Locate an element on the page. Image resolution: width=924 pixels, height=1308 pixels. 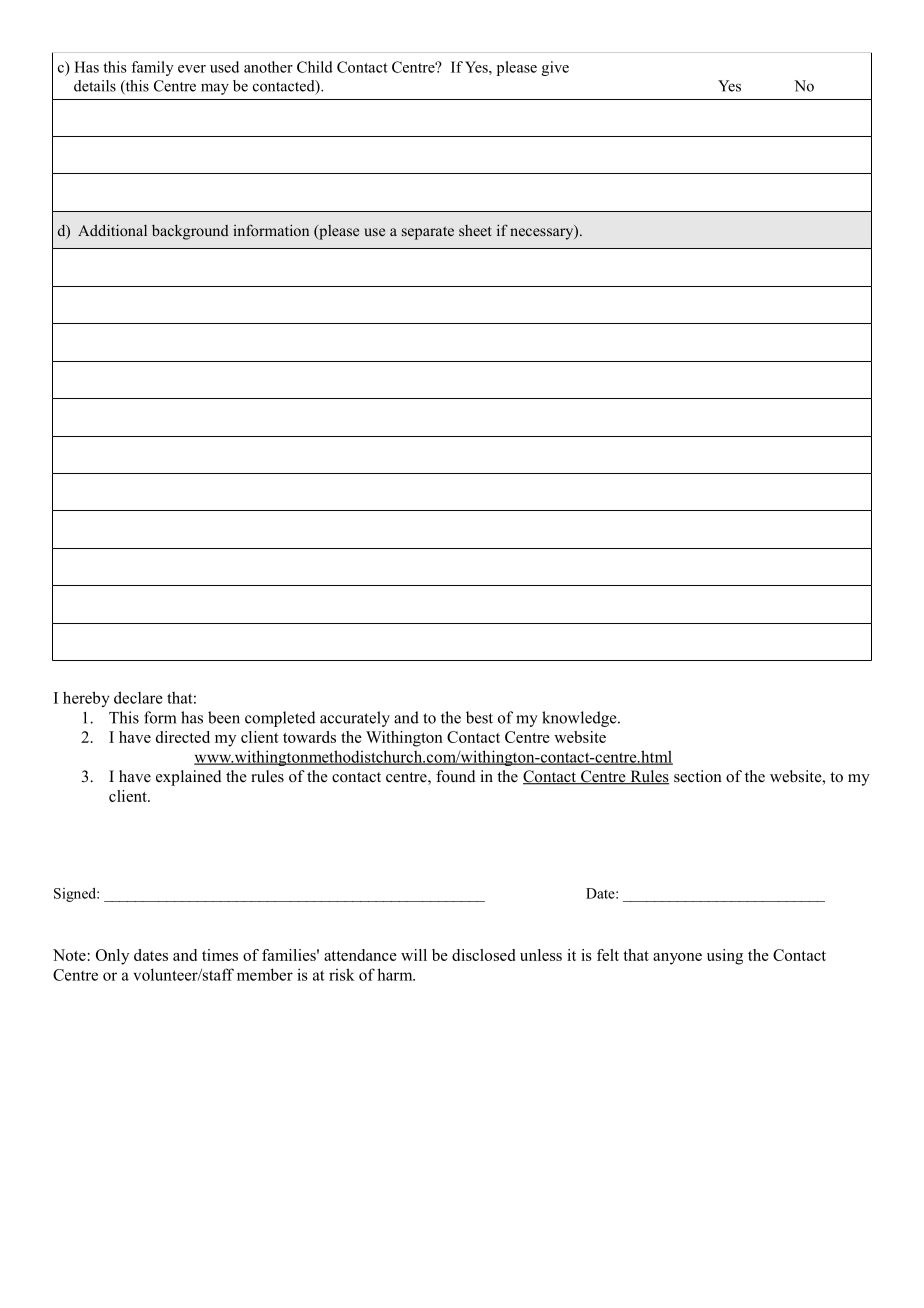
Child is located at coordinates (315, 67).
